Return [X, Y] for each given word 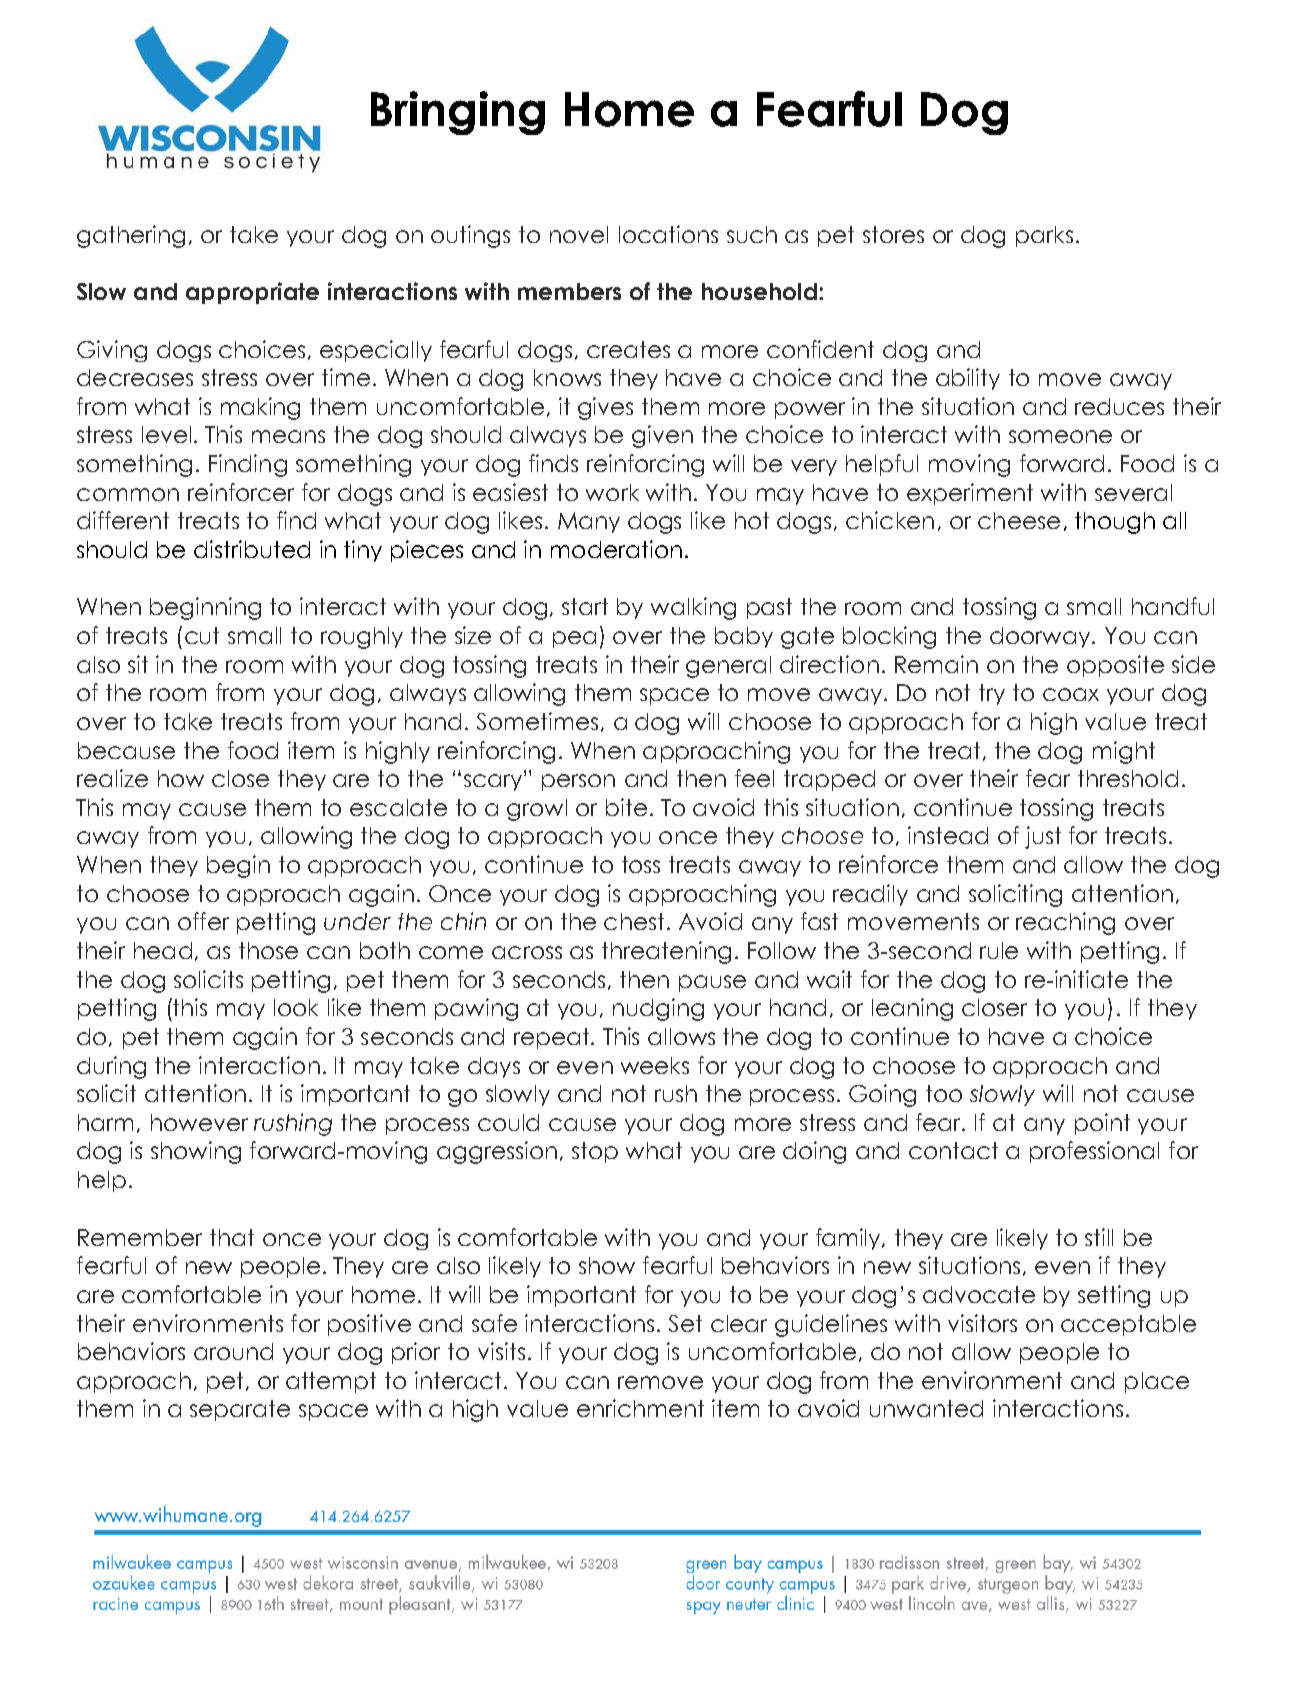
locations [668, 234]
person [578, 782]
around [233, 1351]
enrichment [640, 1408]
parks [1044, 236]
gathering [131, 236]
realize [112, 778]
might [1124, 752]
